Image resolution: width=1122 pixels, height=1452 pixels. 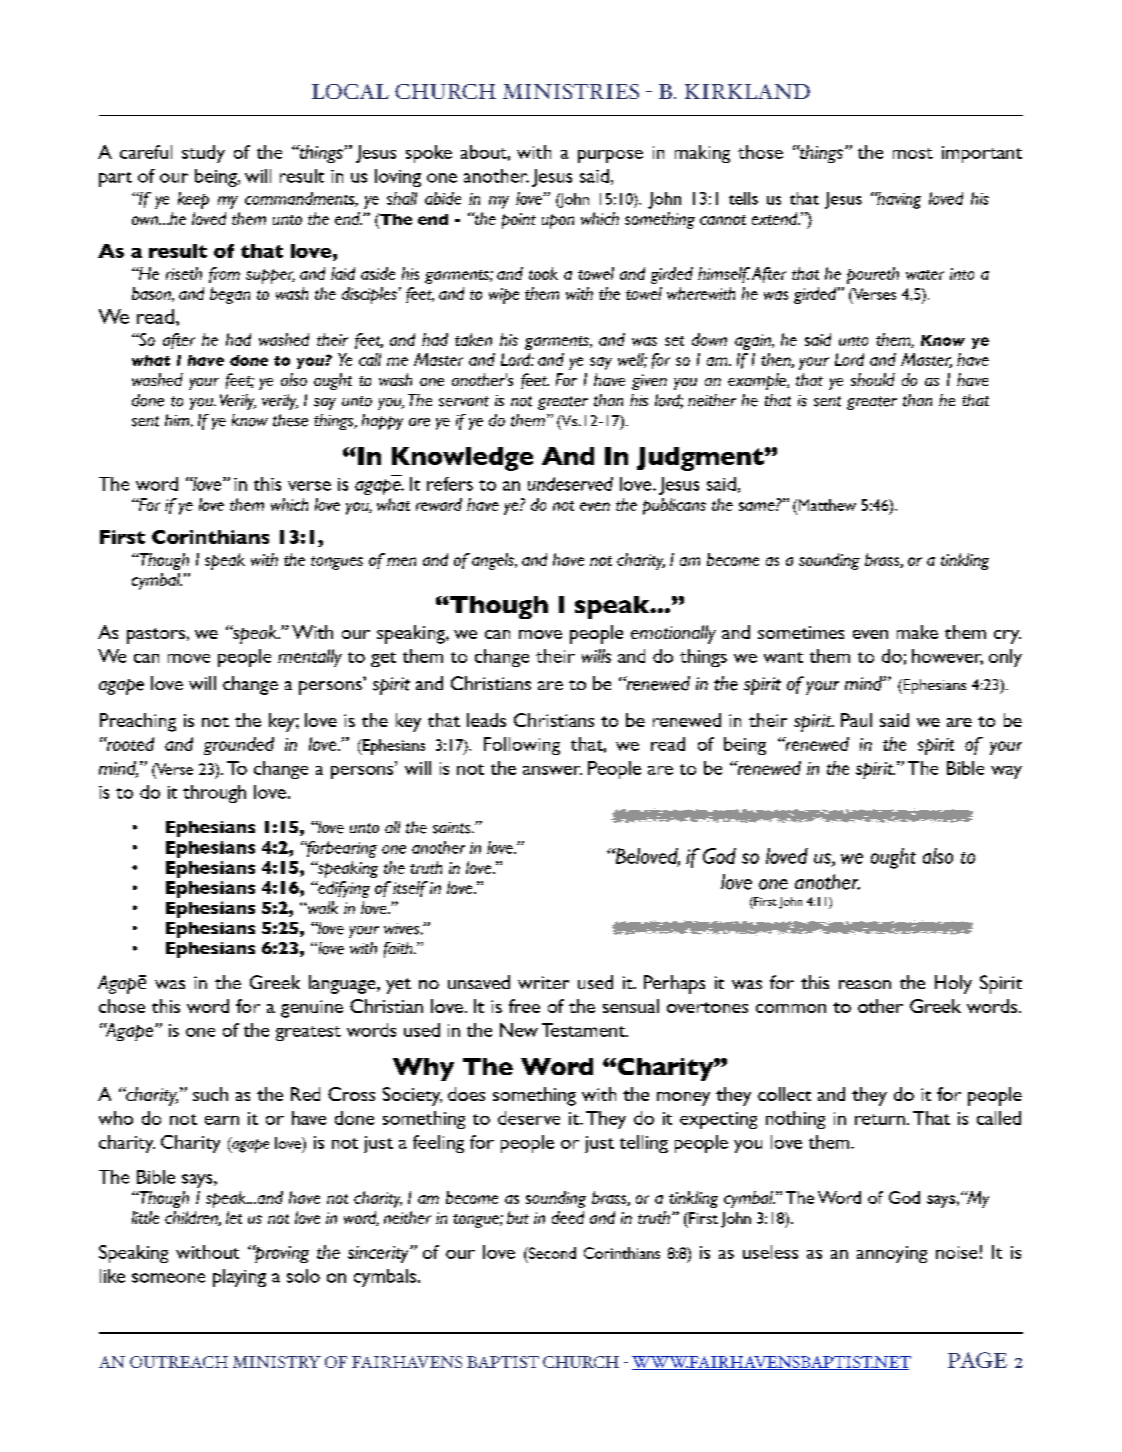 What do you see at coordinates (568, 1217) in the screenshot?
I see `deed` at bounding box center [568, 1217].
